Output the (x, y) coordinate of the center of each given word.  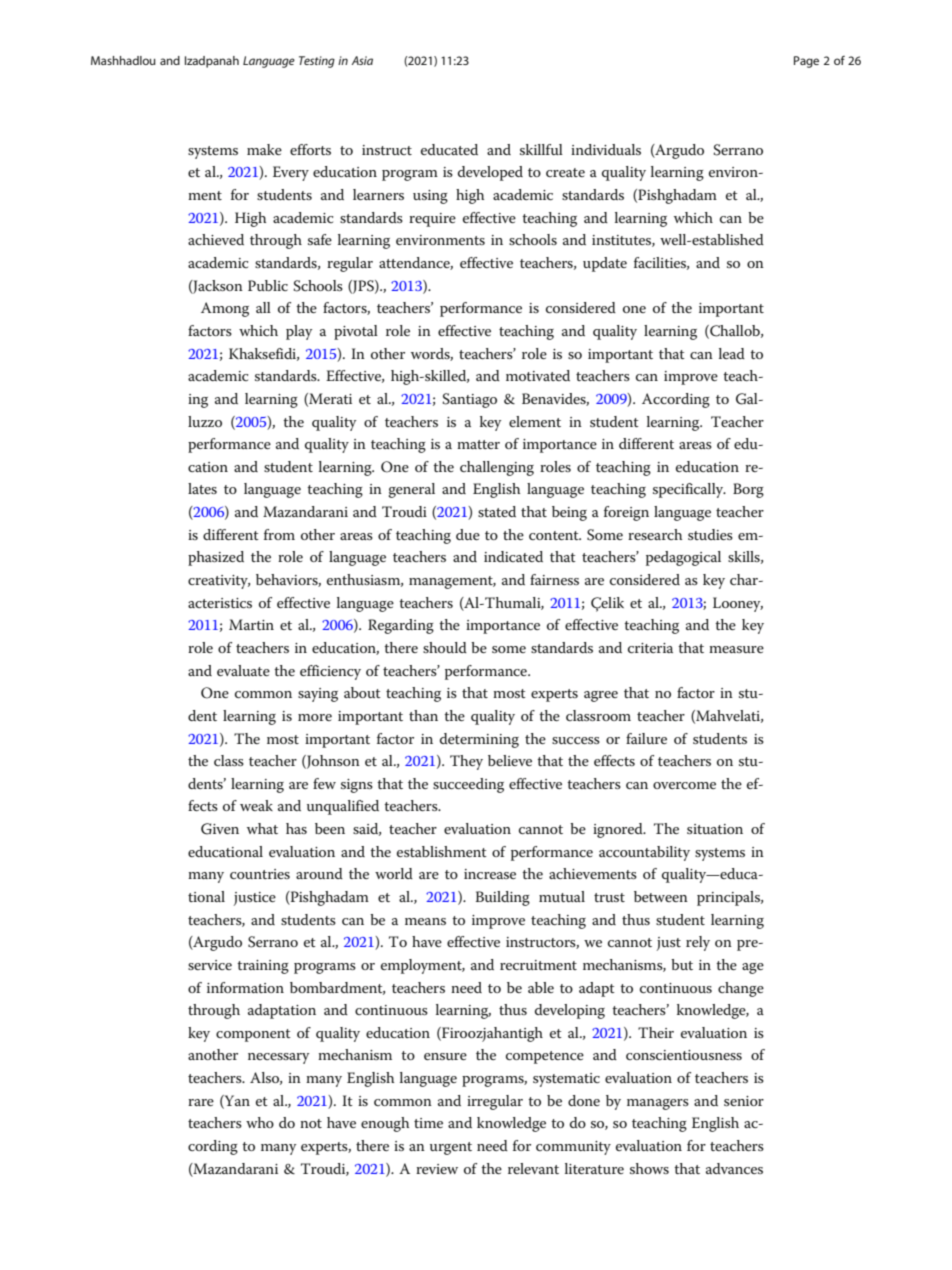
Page (806, 62)
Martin (251, 624)
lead (732, 353)
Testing (317, 62)
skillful (541, 149)
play (299, 332)
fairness (554, 579)
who (260, 1122)
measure (736, 649)
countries (260, 874)
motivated (538, 375)
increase (490, 874)
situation (715, 829)
